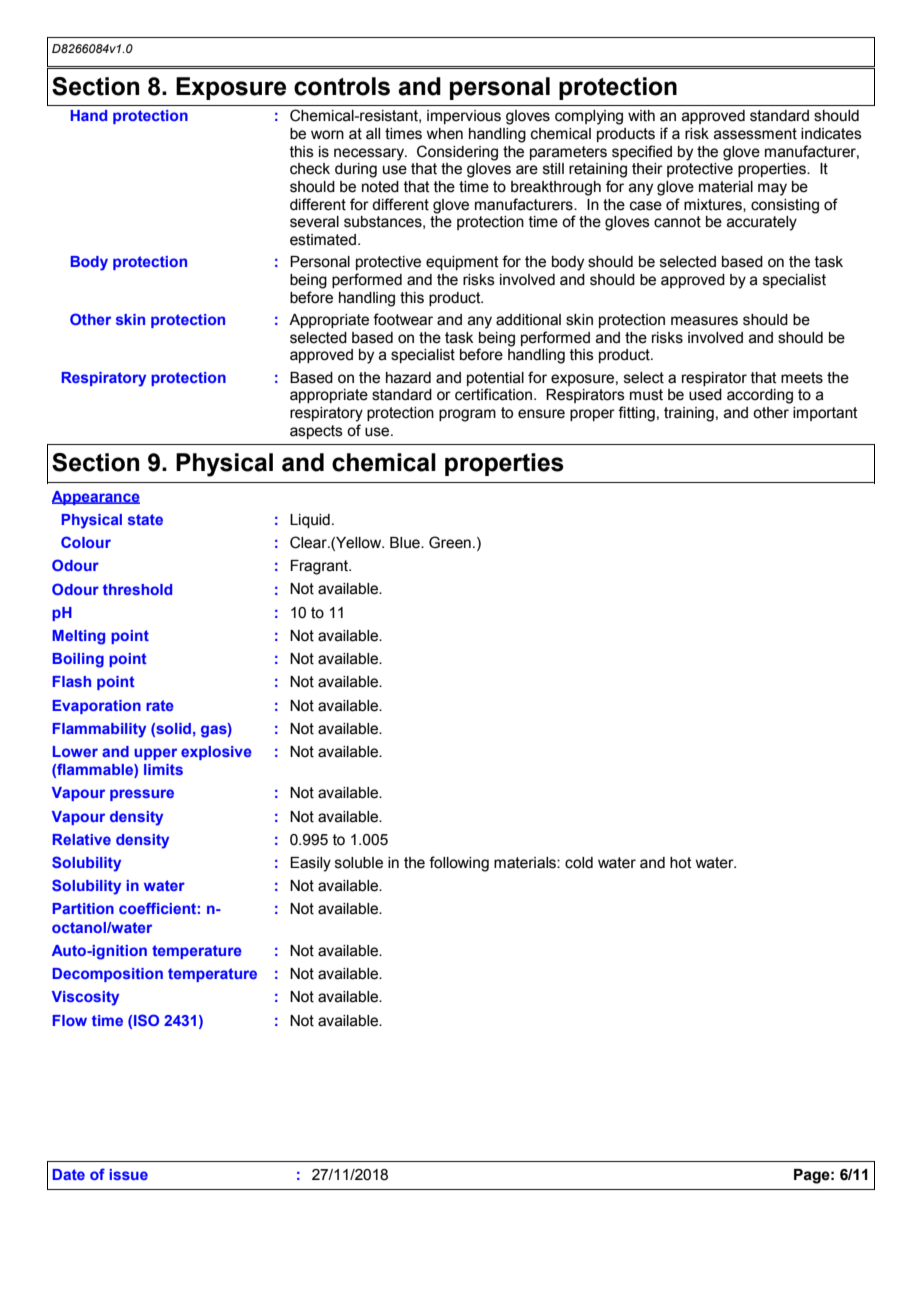 This image has height=1308, width=924. Describe the element at coordinates (444, 134) in the image. I see `when` at that location.
